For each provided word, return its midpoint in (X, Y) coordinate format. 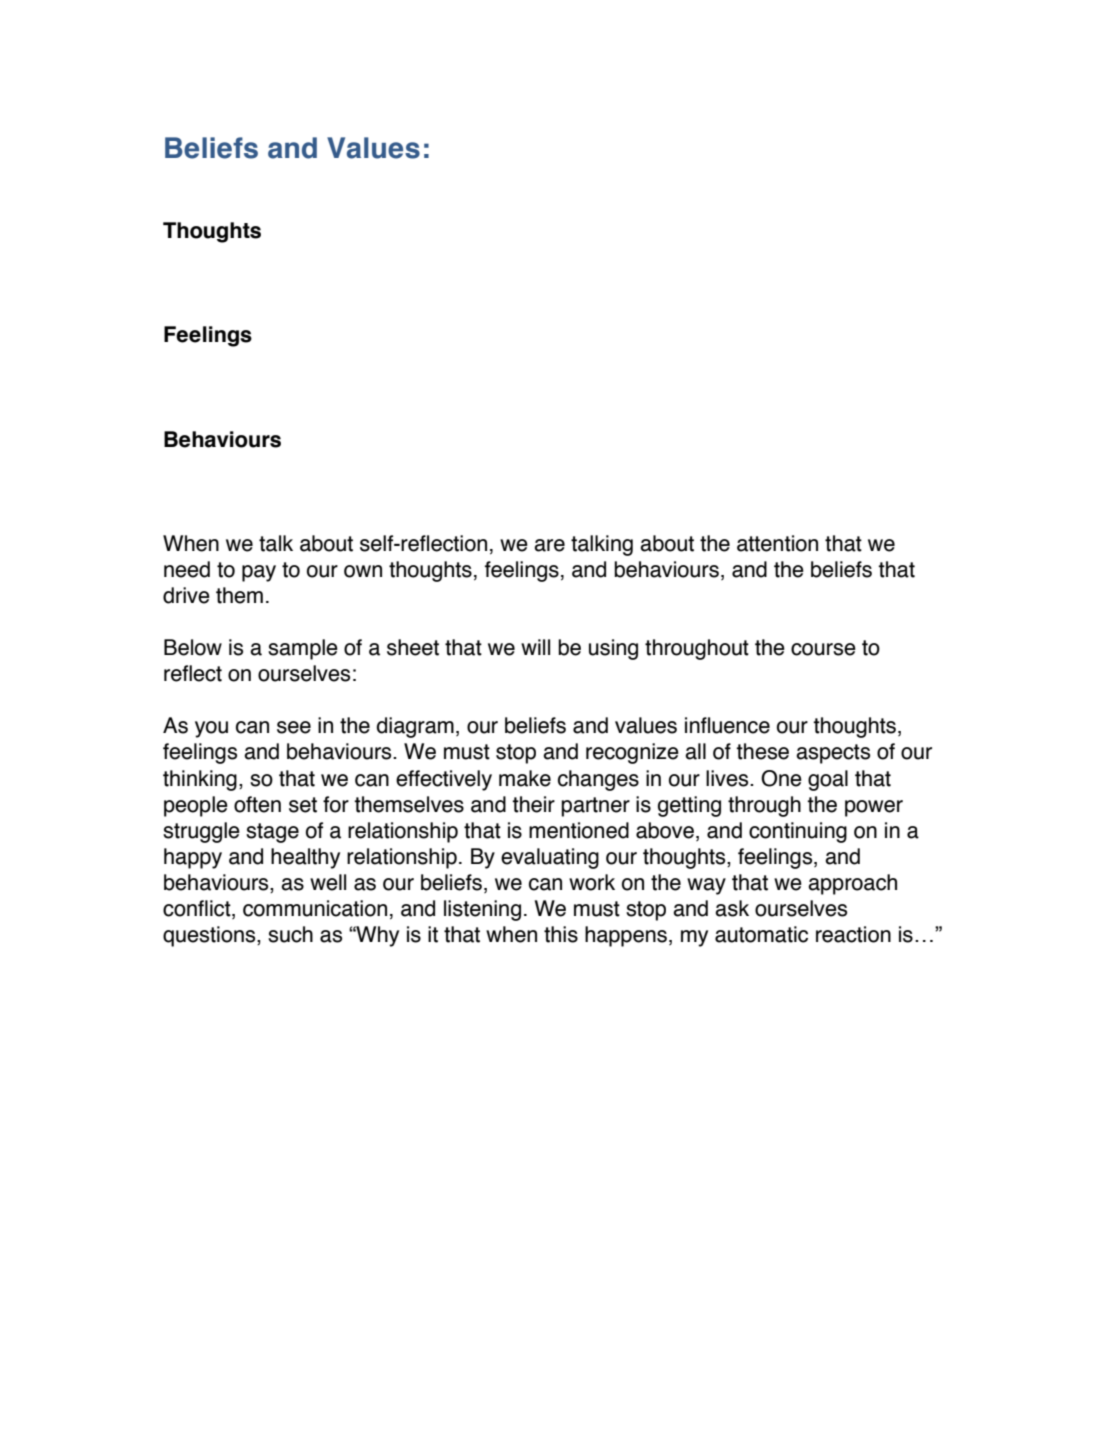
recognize (632, 753)
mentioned (579, 830)
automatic (761, 934)
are (549, 545)
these (762, 751)
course (823, 649)
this (561, 934)
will (535, 647)
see (294, 727)
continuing (798, 832)
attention (777, 543)
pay (259, 573)
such (290, 934)
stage (272, 833)
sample (303, 649)
